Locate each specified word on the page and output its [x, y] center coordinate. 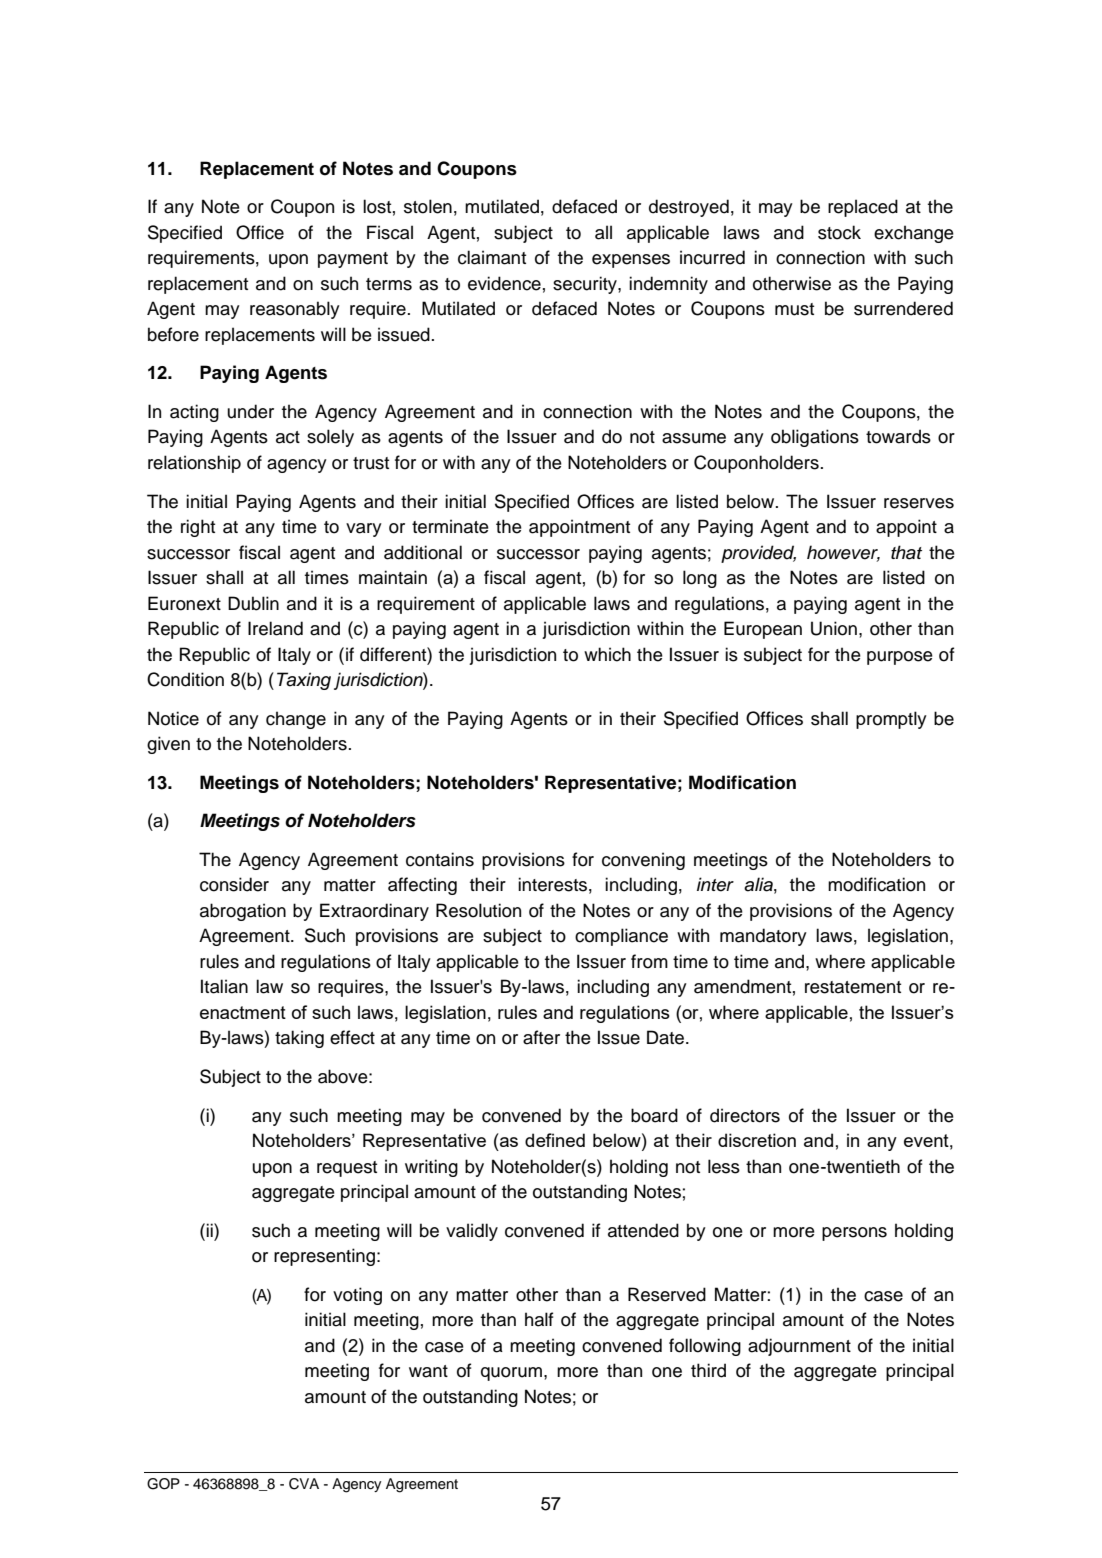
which [607, 654]
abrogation [243, 912]
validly [472, 1232]
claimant [492, 257]
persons [854, 1234]
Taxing [304, 681]
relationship [194, 464]
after [541, 1037]
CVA [304, 1484]
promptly [891, 720]
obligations [815, 438]
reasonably [295, 310]
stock [839, 232]
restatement [853, 987]
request [347, 1169]
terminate [450, 526]
